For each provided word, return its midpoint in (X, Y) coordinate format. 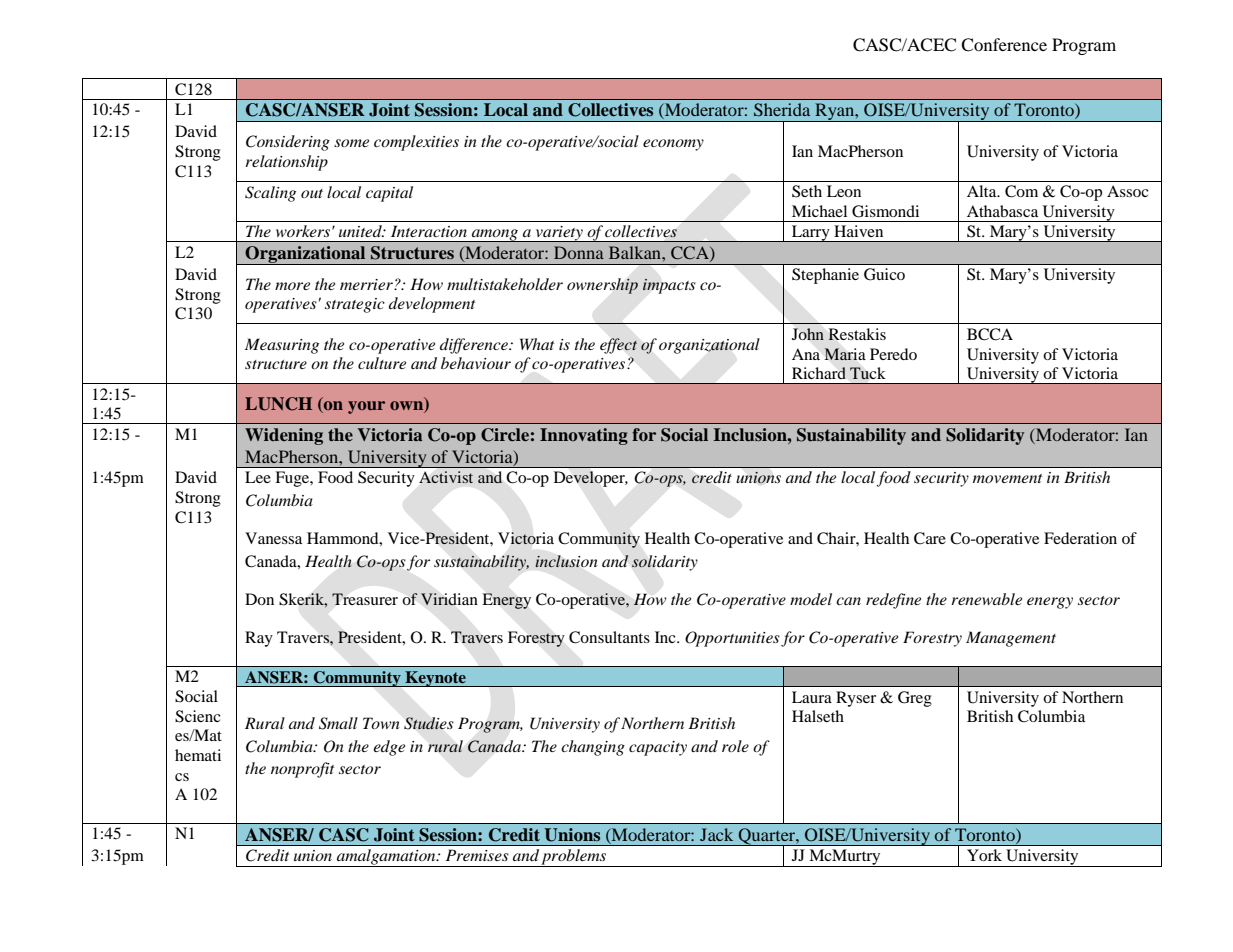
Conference (1004, 45)
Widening (284, 436)
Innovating (584, 436)
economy (673, 145)
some (351, 143)
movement (1007, 478)
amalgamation (386, 858)
